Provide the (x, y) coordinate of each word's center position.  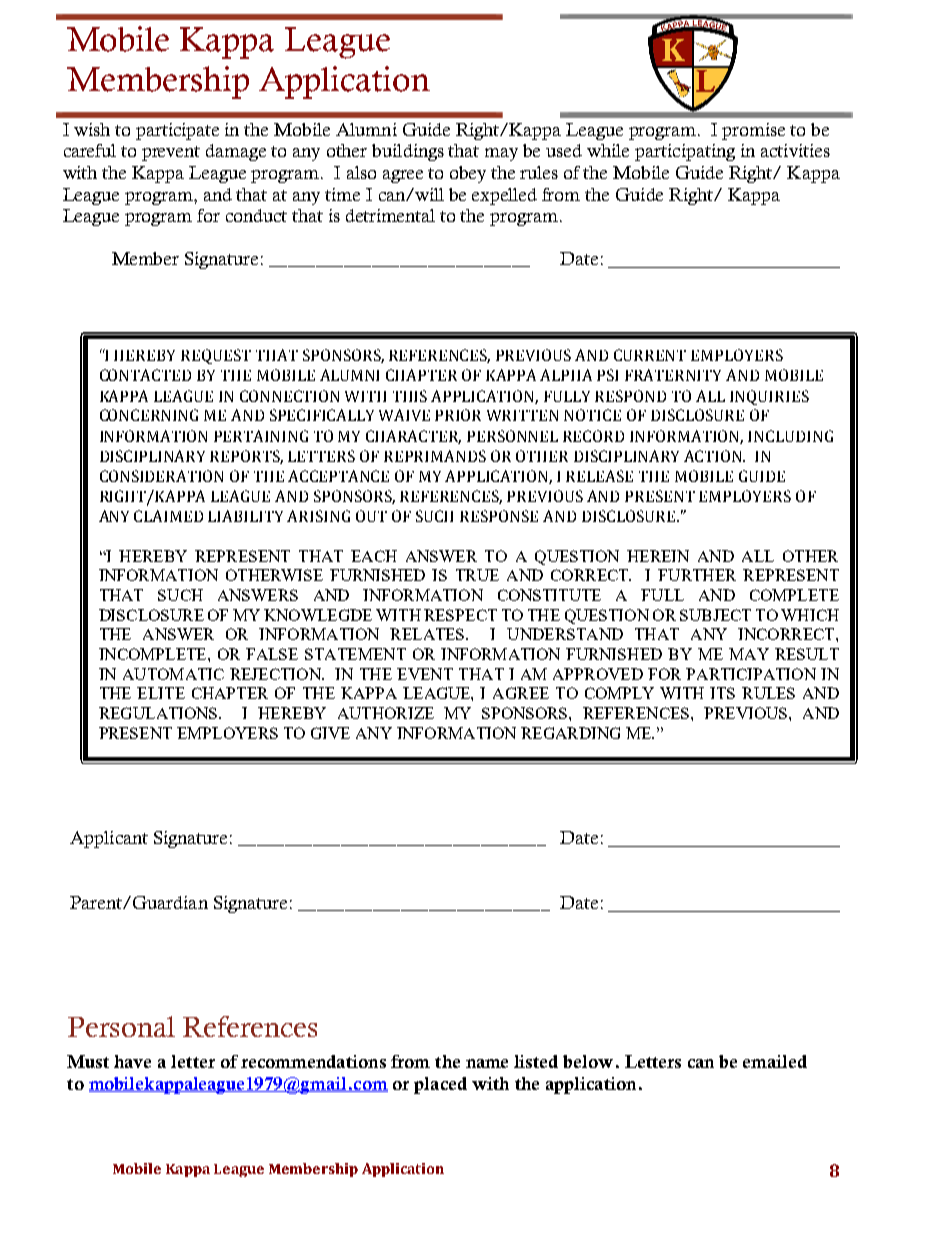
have (132, 1061)
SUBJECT (715, 615)
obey (468, 174)
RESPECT (460, 615)
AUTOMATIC (173, 674)
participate (177, 131)
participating (685, 152)
